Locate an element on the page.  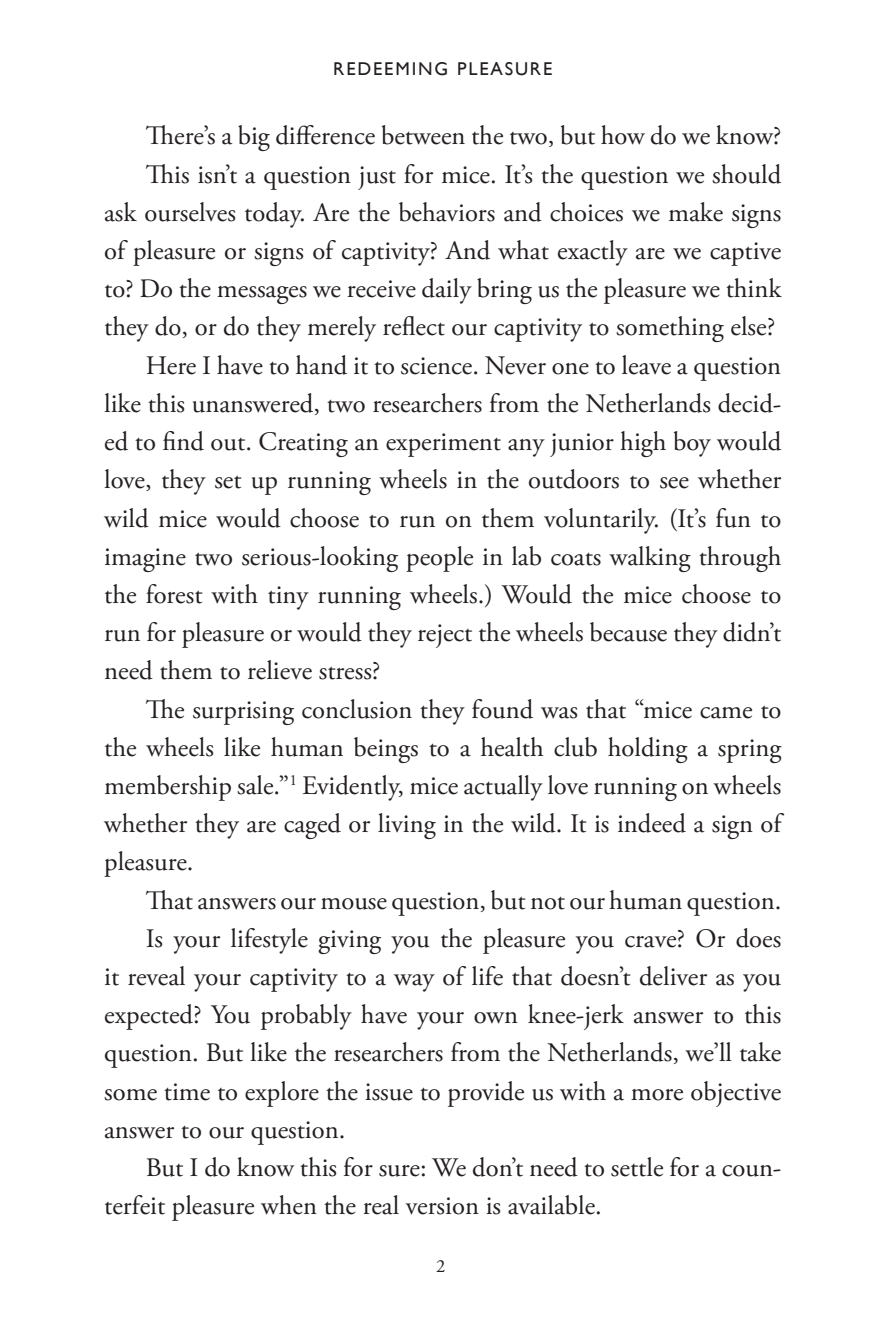
version is located at coordinates (442, 1206).
